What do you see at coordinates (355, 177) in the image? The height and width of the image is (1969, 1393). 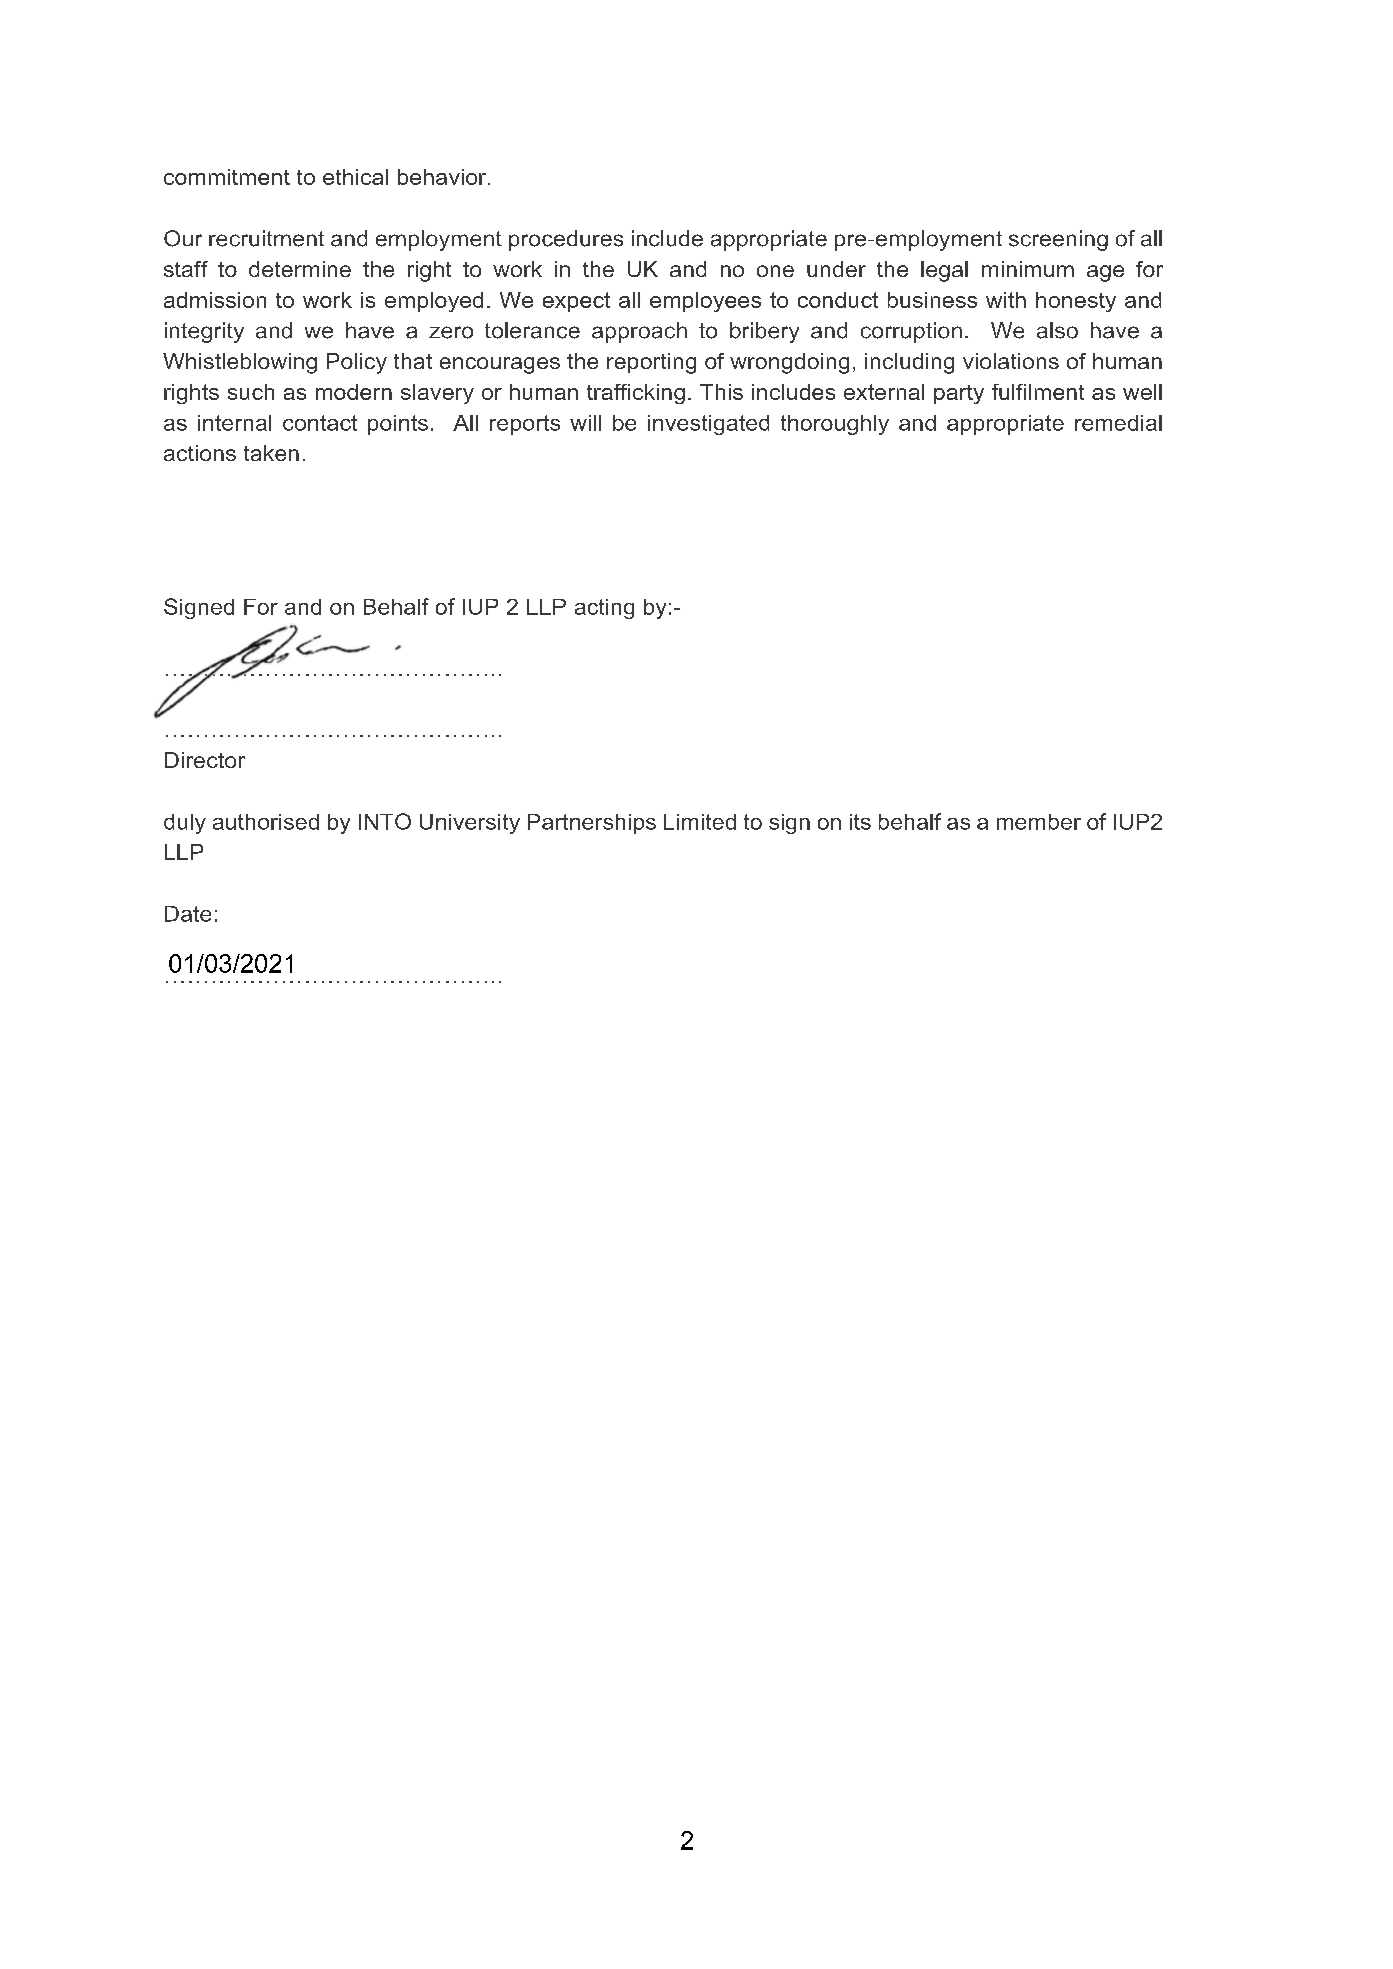 I see `ethical` at bounding box center [355, 177].
